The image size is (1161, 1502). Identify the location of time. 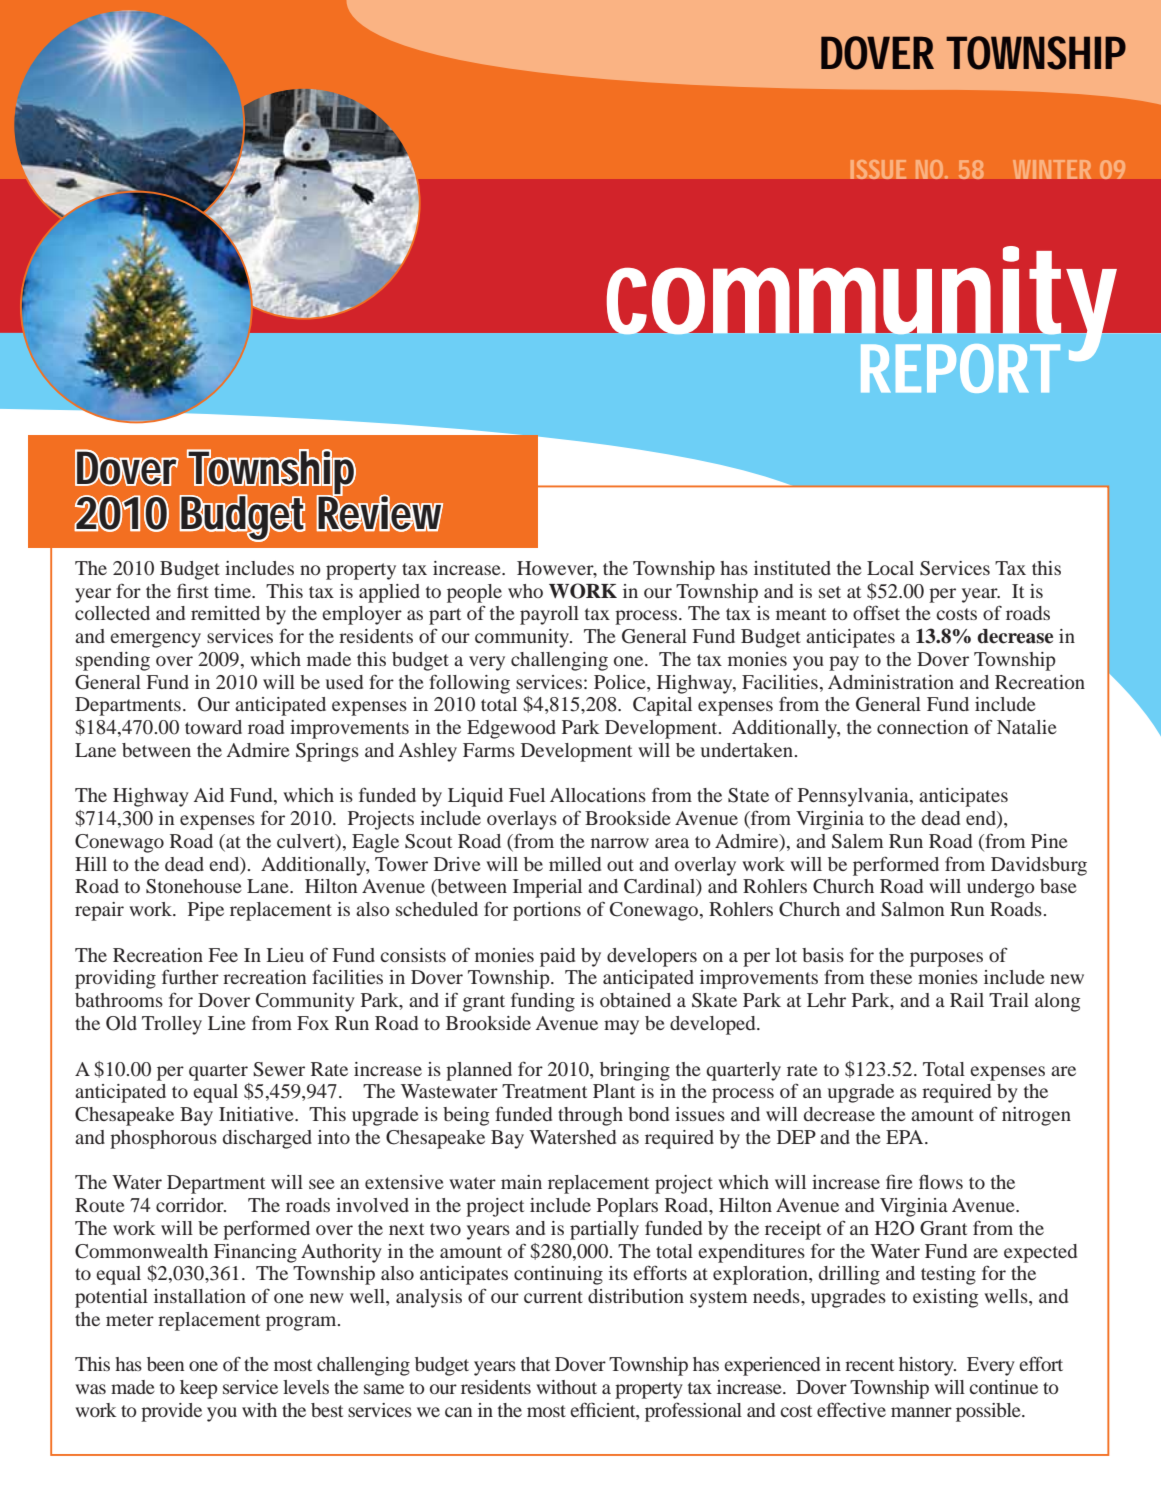
(233, 591).
